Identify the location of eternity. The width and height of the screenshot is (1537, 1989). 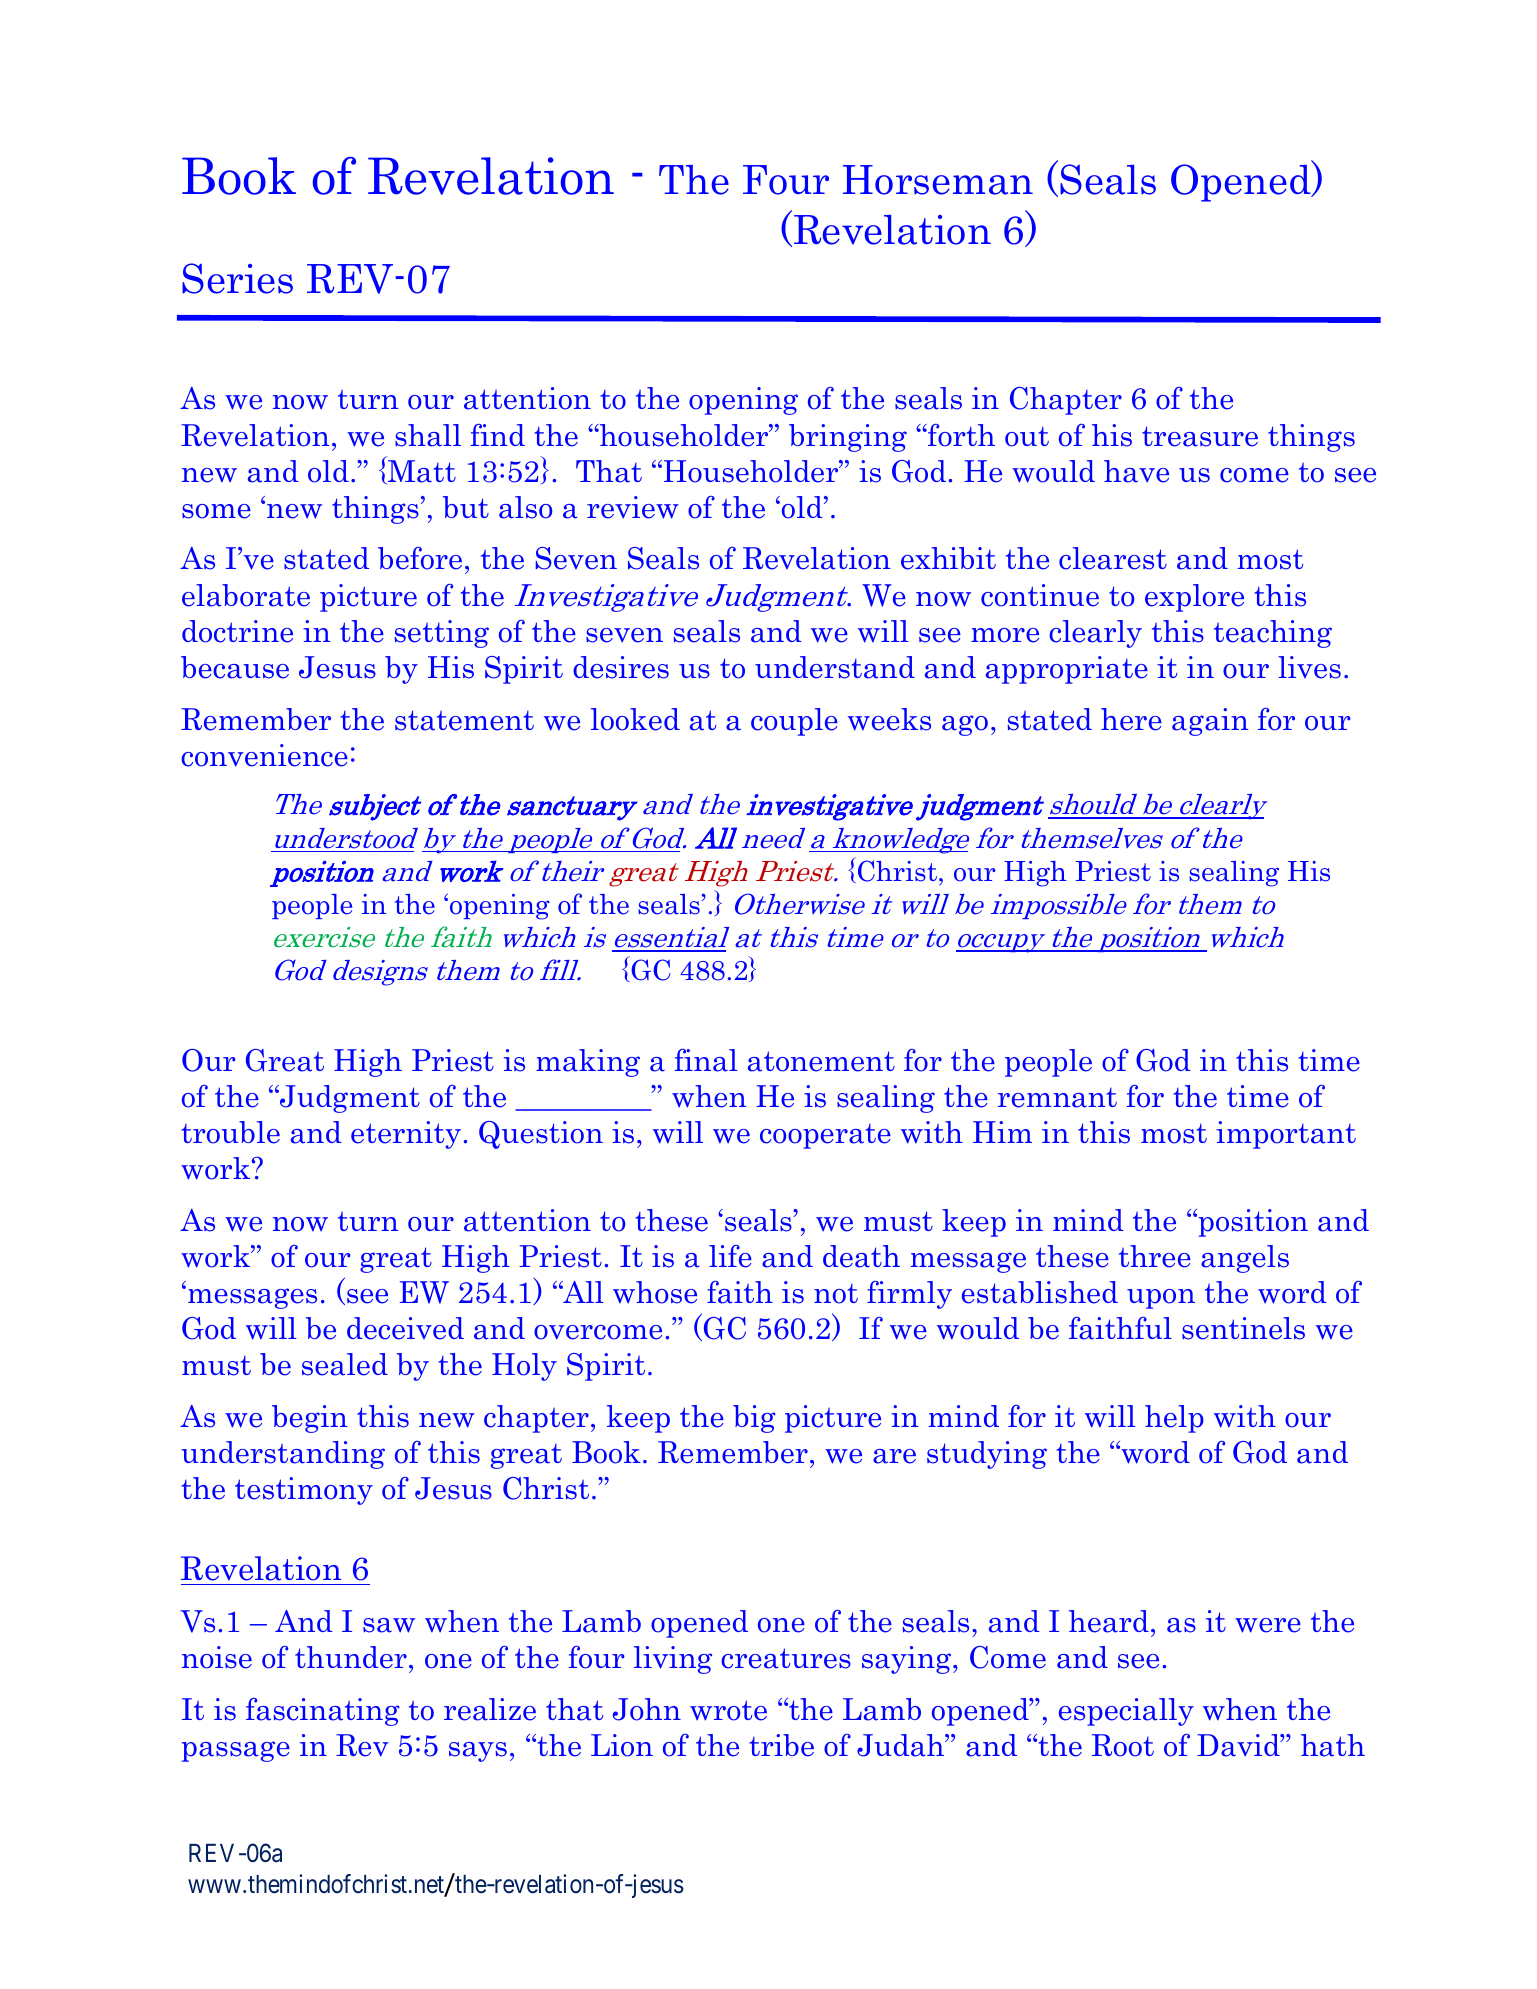
(406, 1135).
